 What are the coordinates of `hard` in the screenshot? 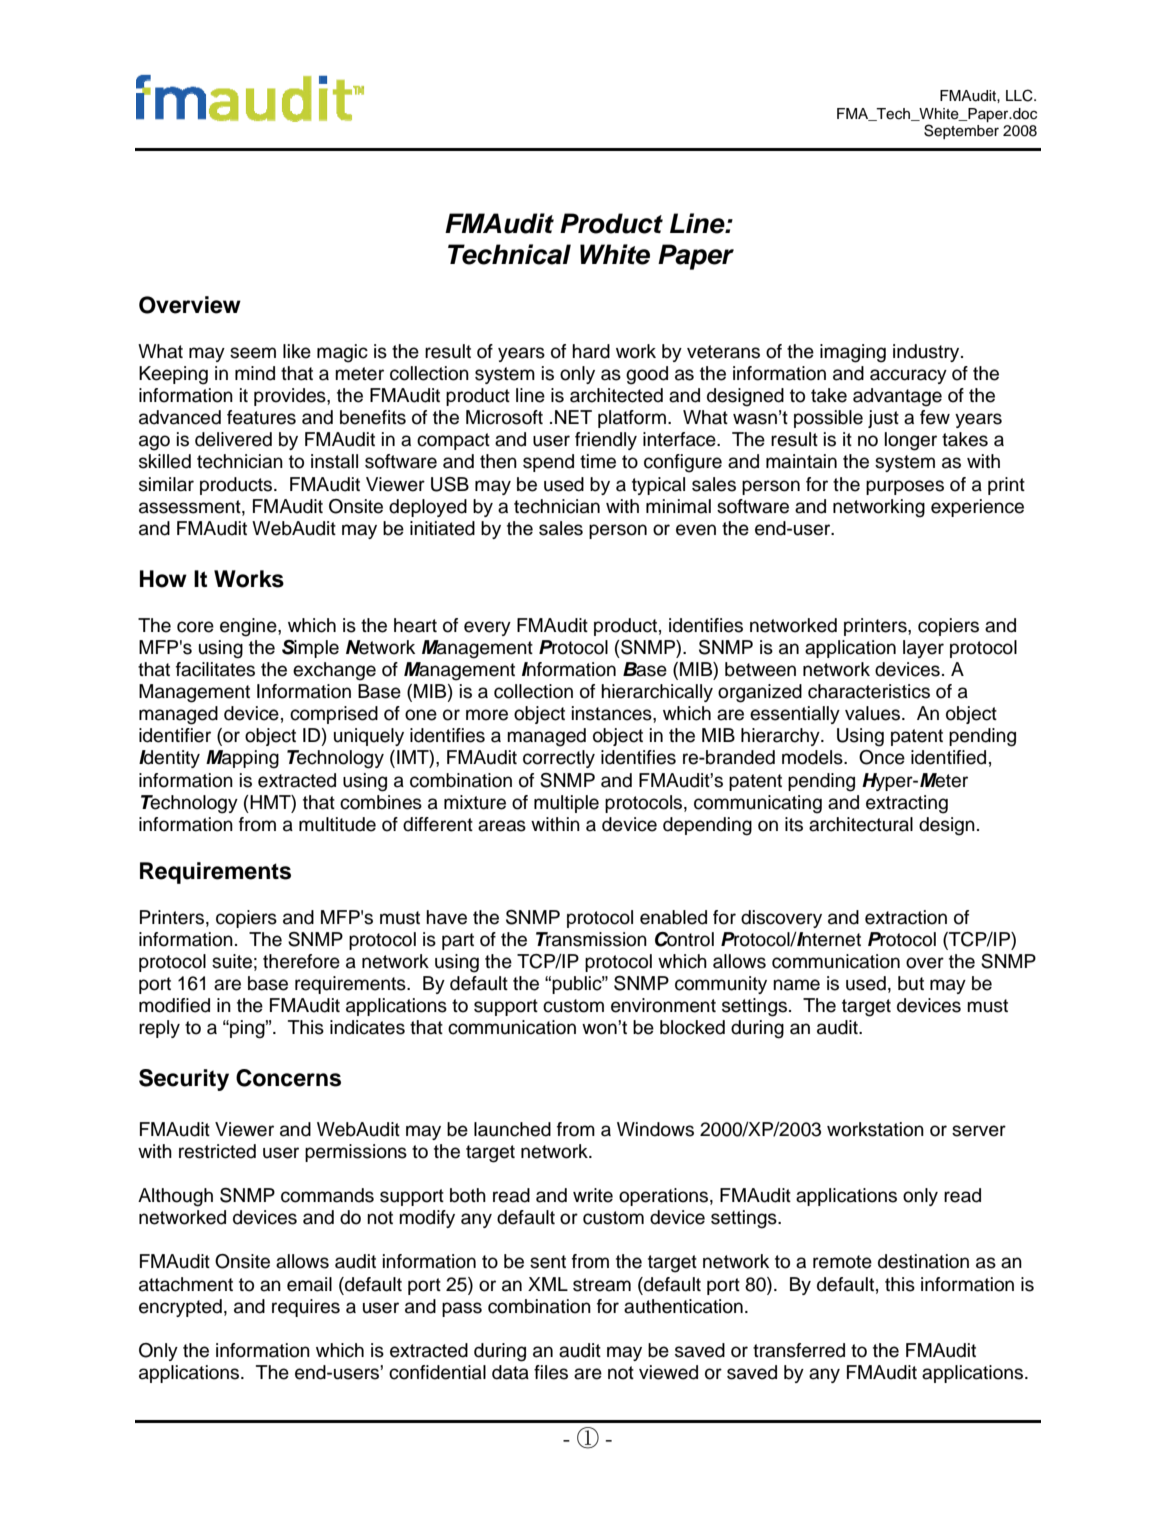 It's located at (591, 351).
